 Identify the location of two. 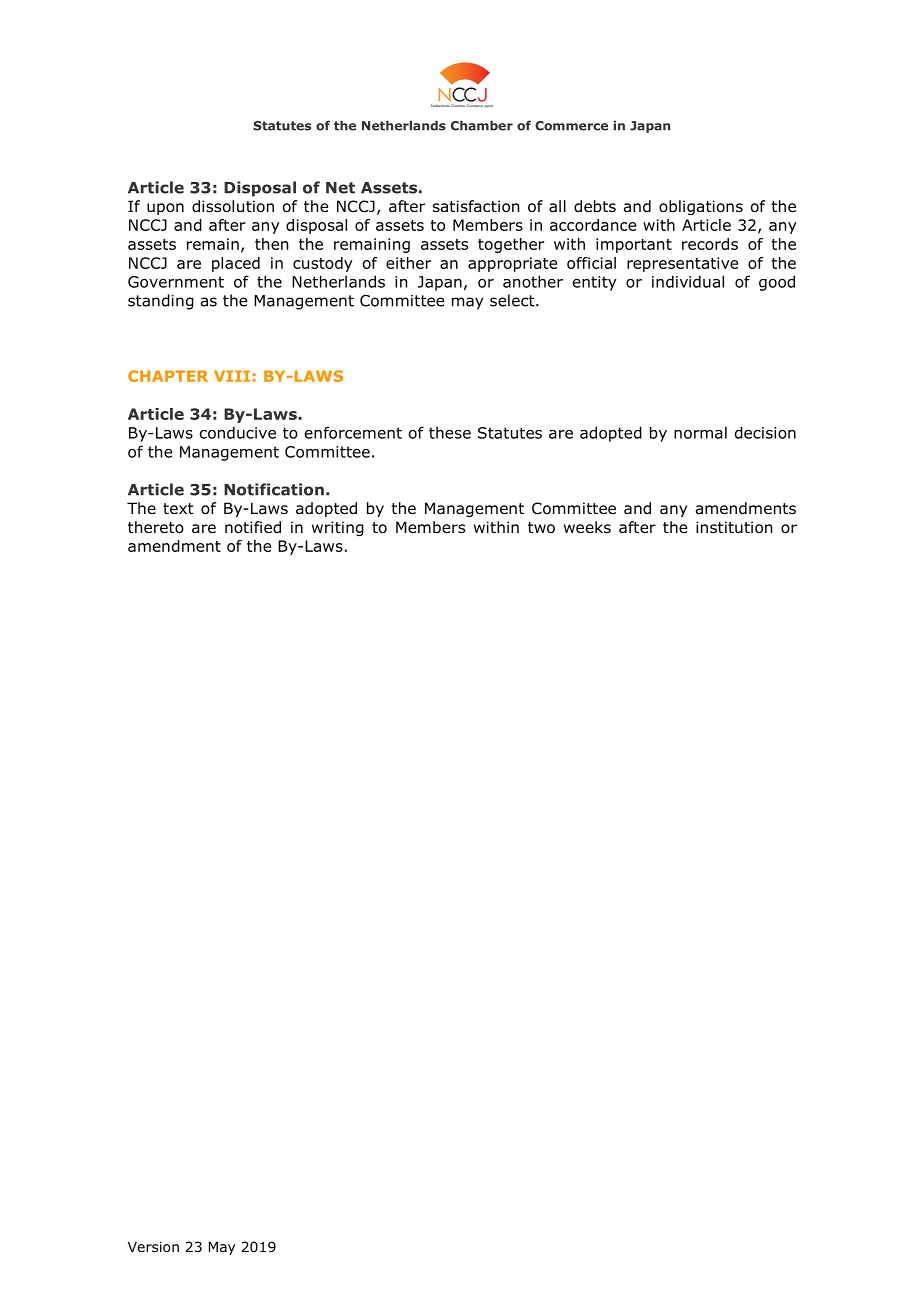
(541, 528).
